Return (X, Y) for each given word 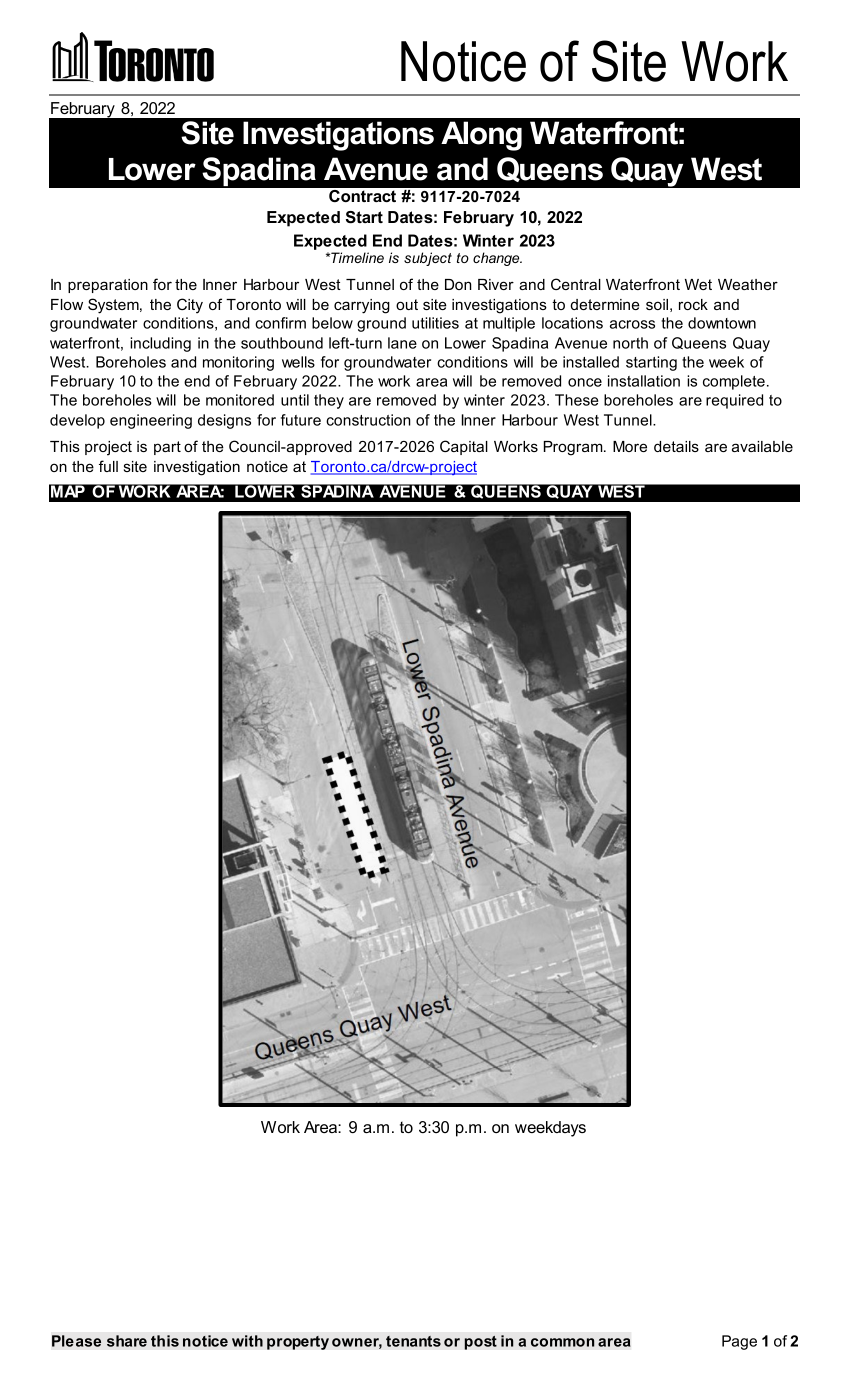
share (127, 1341)
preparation (108, 286)
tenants (413, 1341)
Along (481, 136)
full (108, 466)
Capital (464, 447)
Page (739, 1342)
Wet (698, 284)
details (676, 446)
